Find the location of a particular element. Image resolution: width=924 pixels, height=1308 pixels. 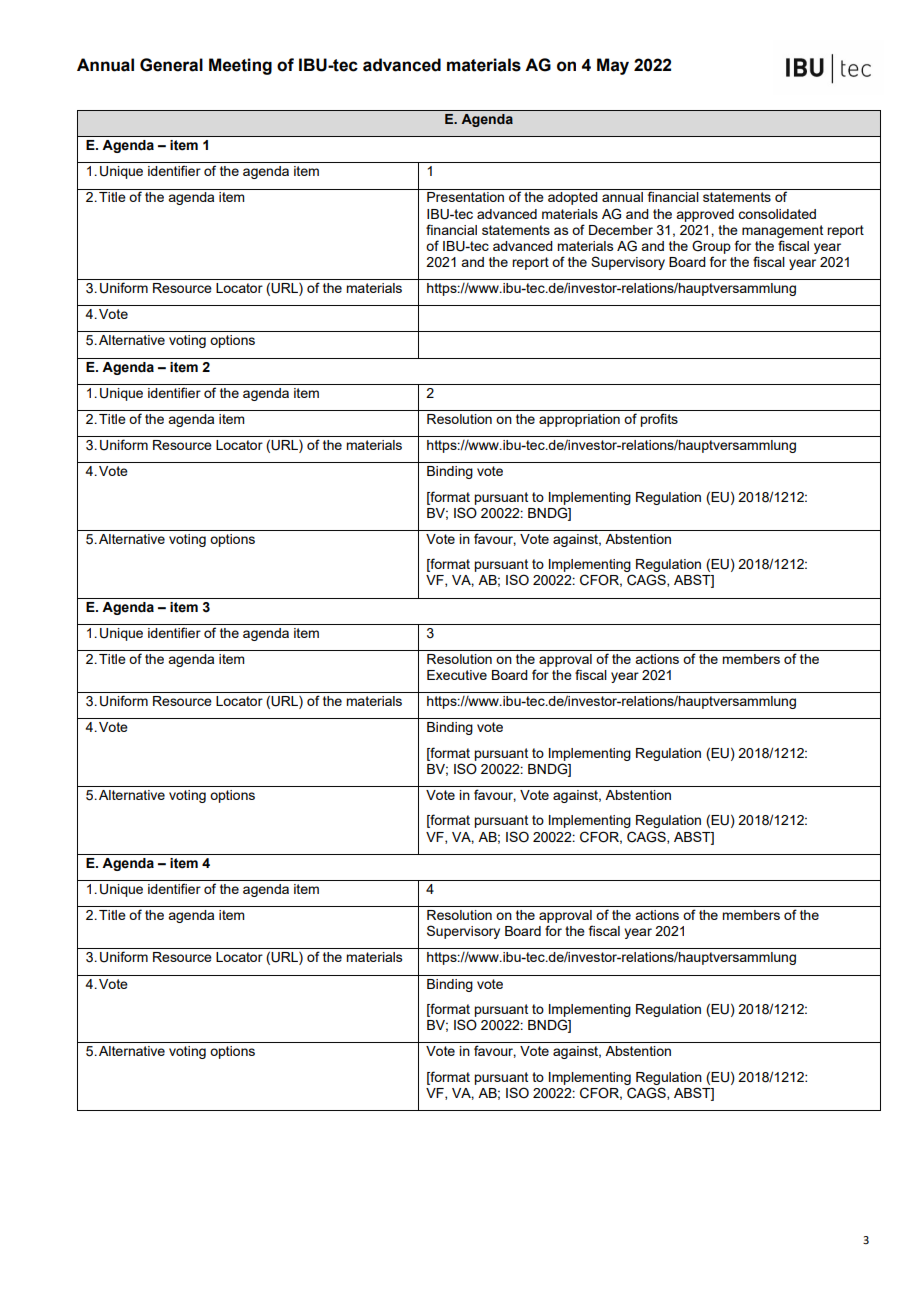

Meeting is located at coordinates (240, 66).
